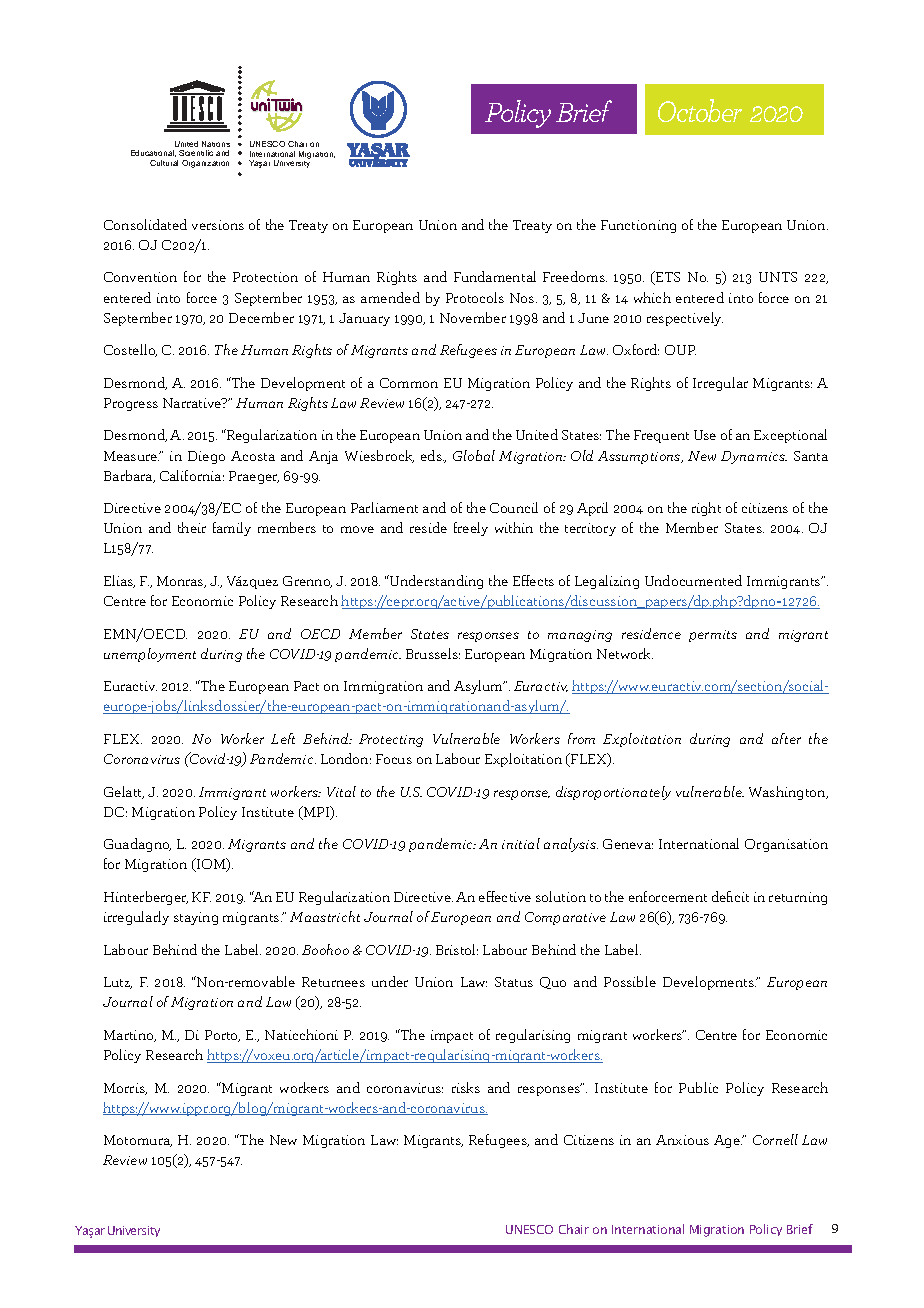 This screenshot has width=924, height=1308. Describe the element at coordinates (125, 1089) in the screenshot. I see `Morris` at that location.
